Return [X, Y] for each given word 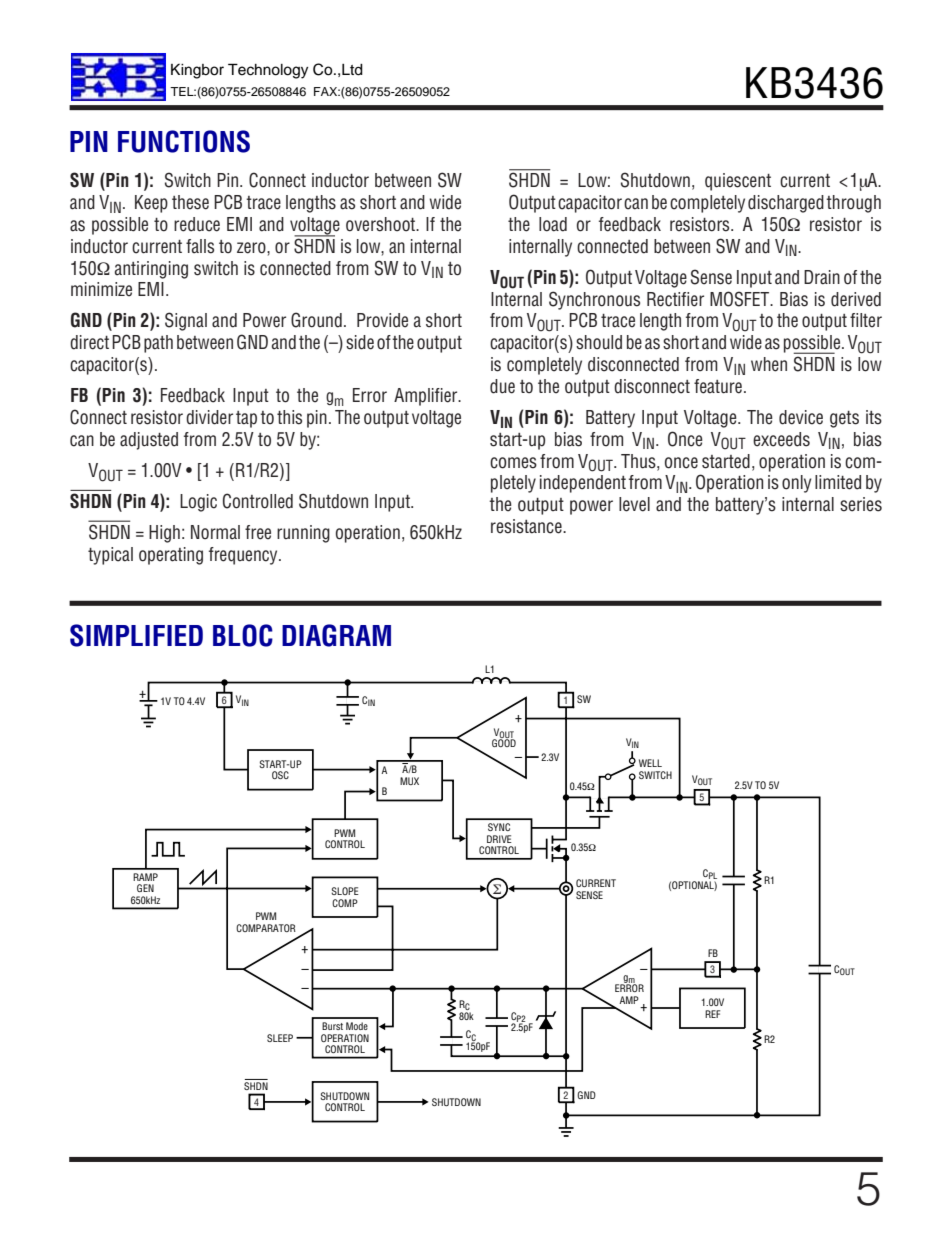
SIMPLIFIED [136, 635]
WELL [650, 763]
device [801, 417]
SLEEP [280, 1038]
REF [712, 1014]
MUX [409, 781]
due [502, 386]
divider [209, 417]
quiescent [738, 182]
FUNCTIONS [184, 141]
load [553, 224]
